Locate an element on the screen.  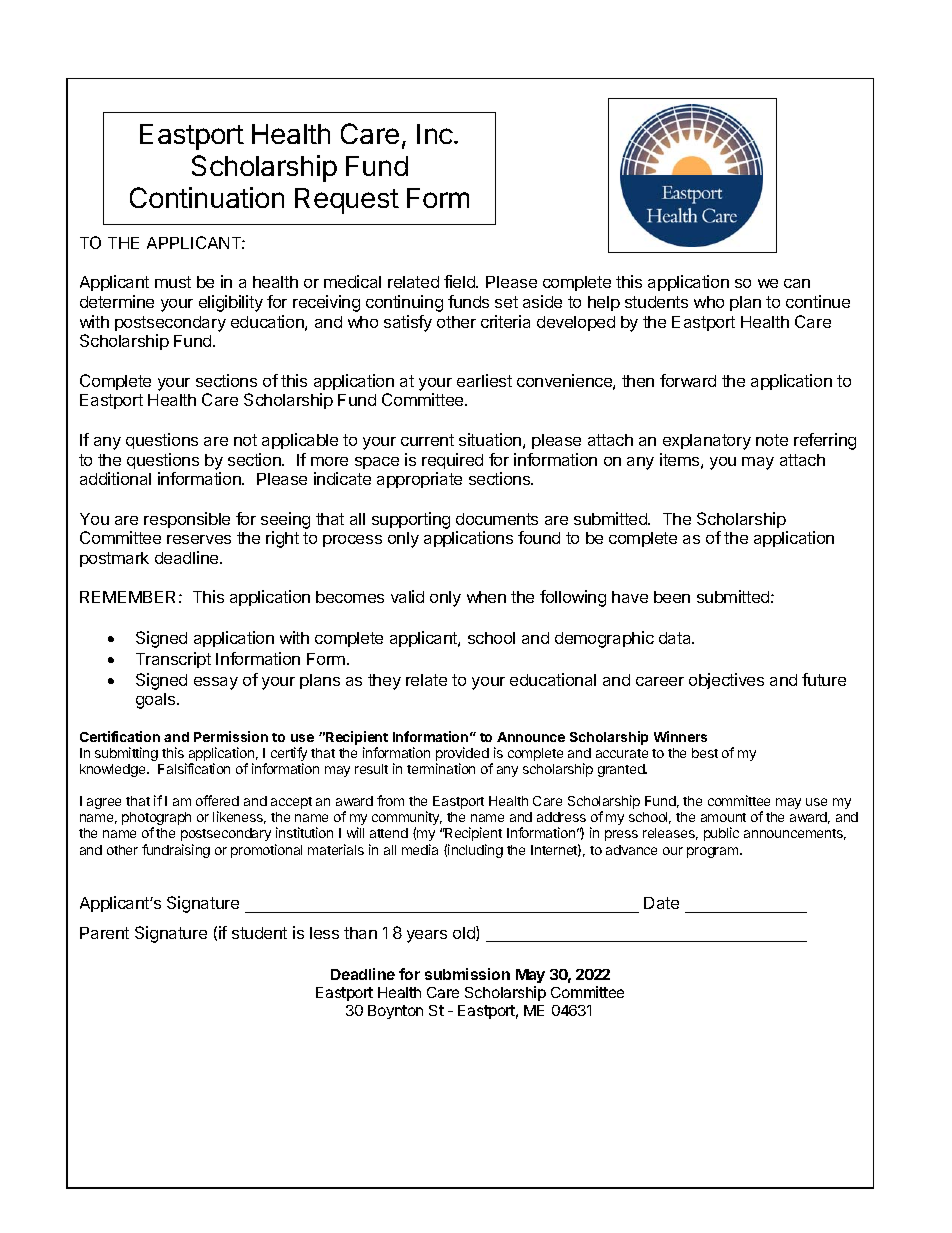
Continuation is located at coordinates (207, 197).
